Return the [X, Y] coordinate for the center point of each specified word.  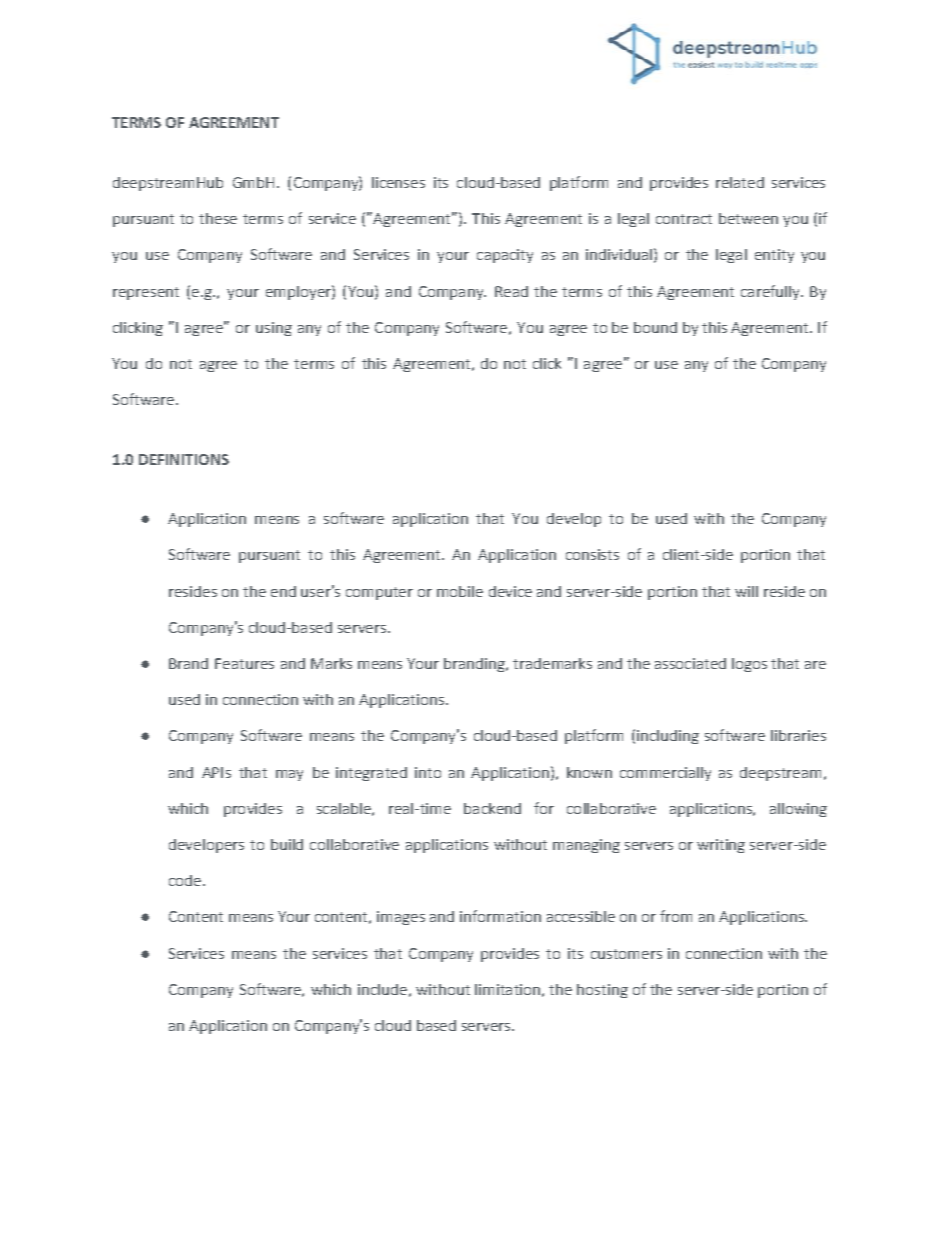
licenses [398, 182]
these [218, 218]
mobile [460, 591]
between [748, 218]
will [746, 591]
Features [244, 663]
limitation [507, 989]
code [185, 880]
